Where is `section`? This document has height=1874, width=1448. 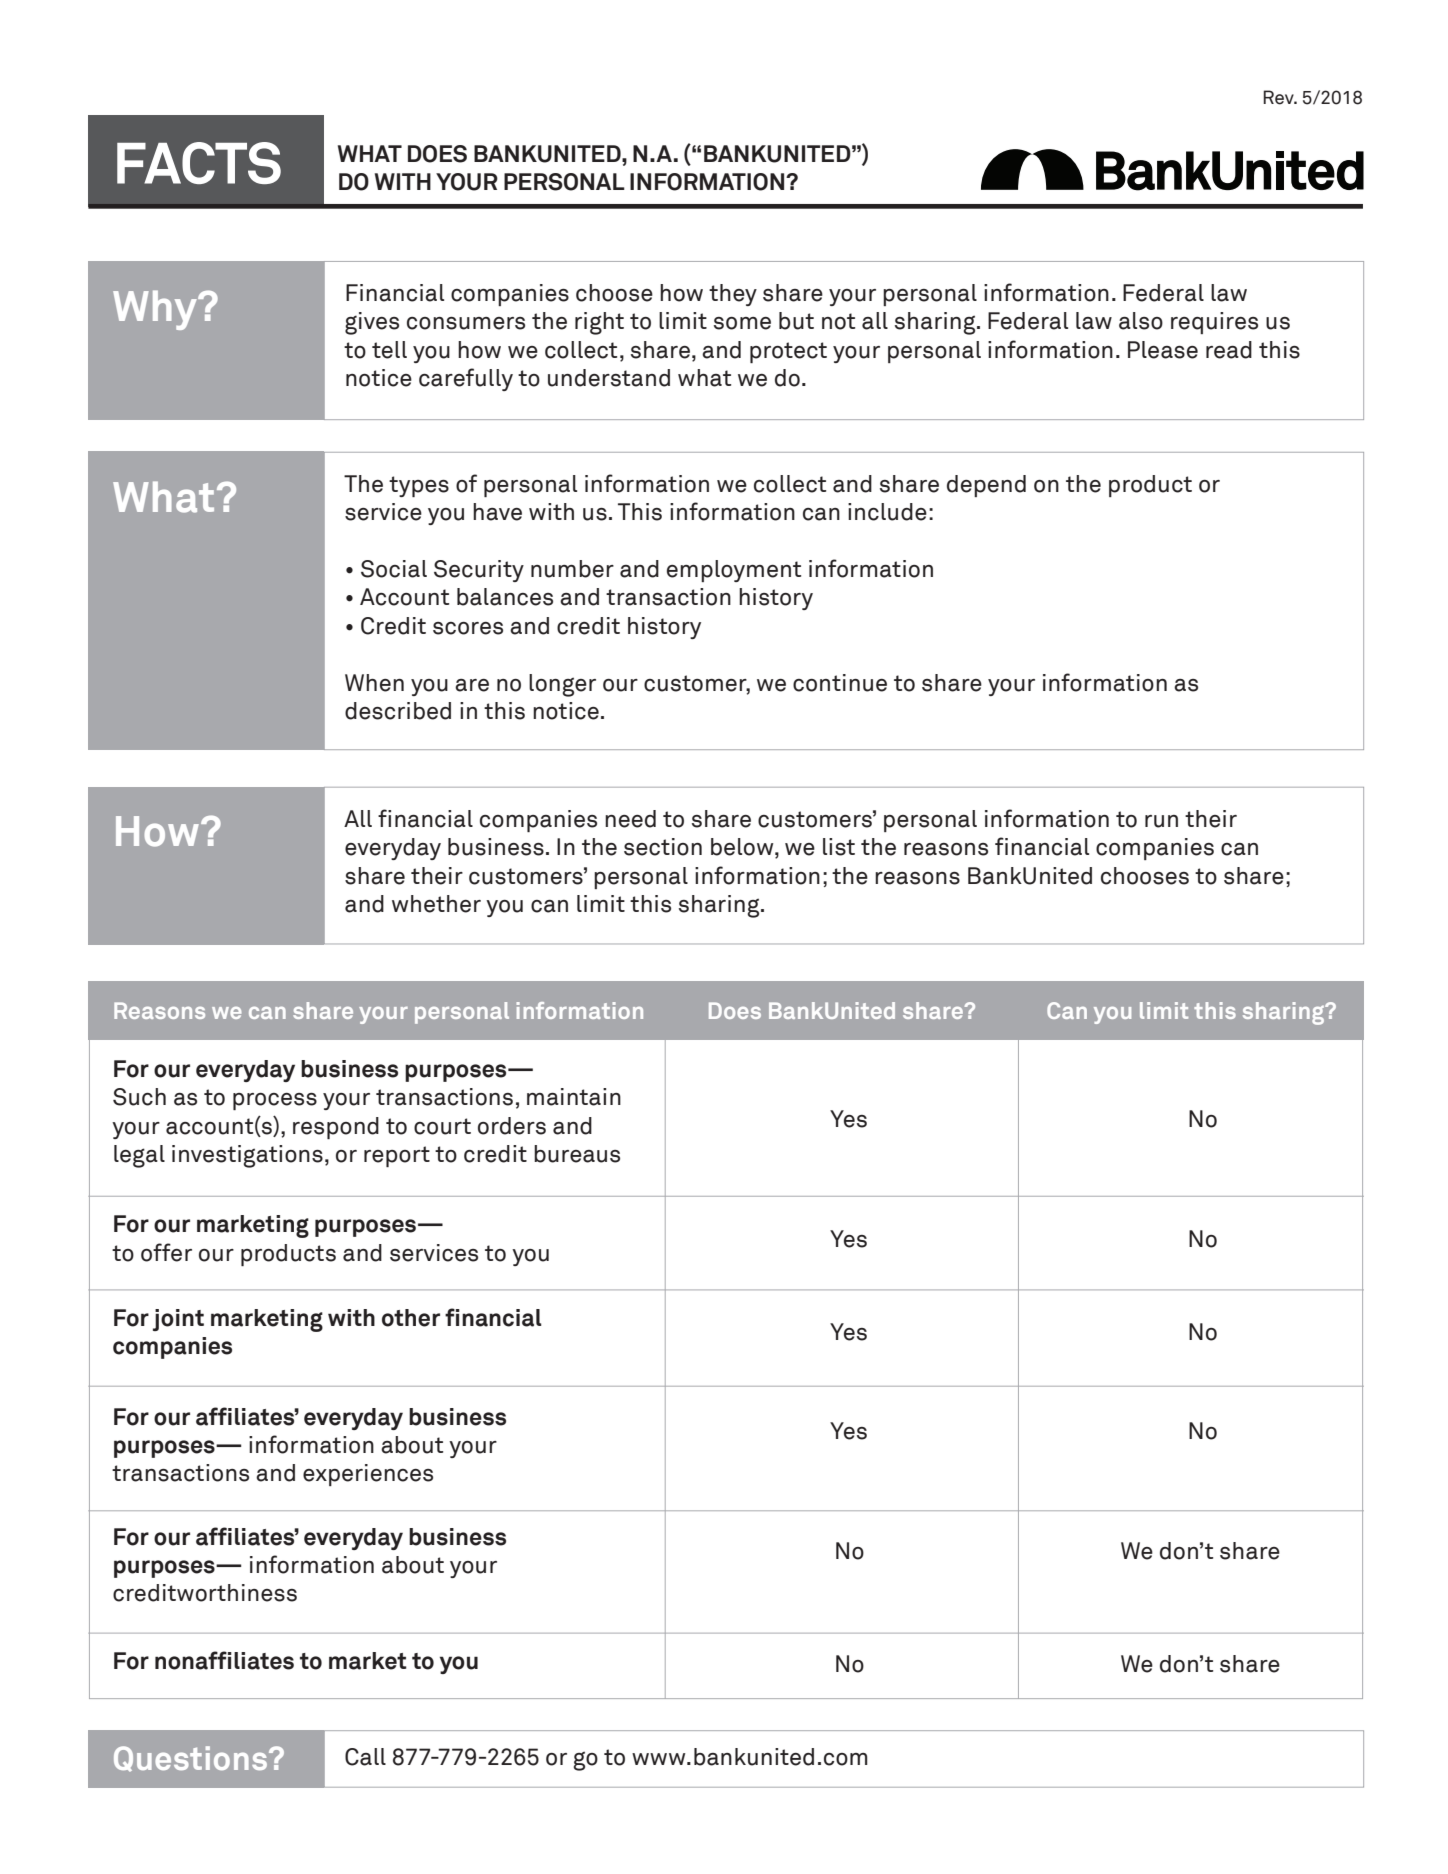
section is located at coordinates (663, 847).
